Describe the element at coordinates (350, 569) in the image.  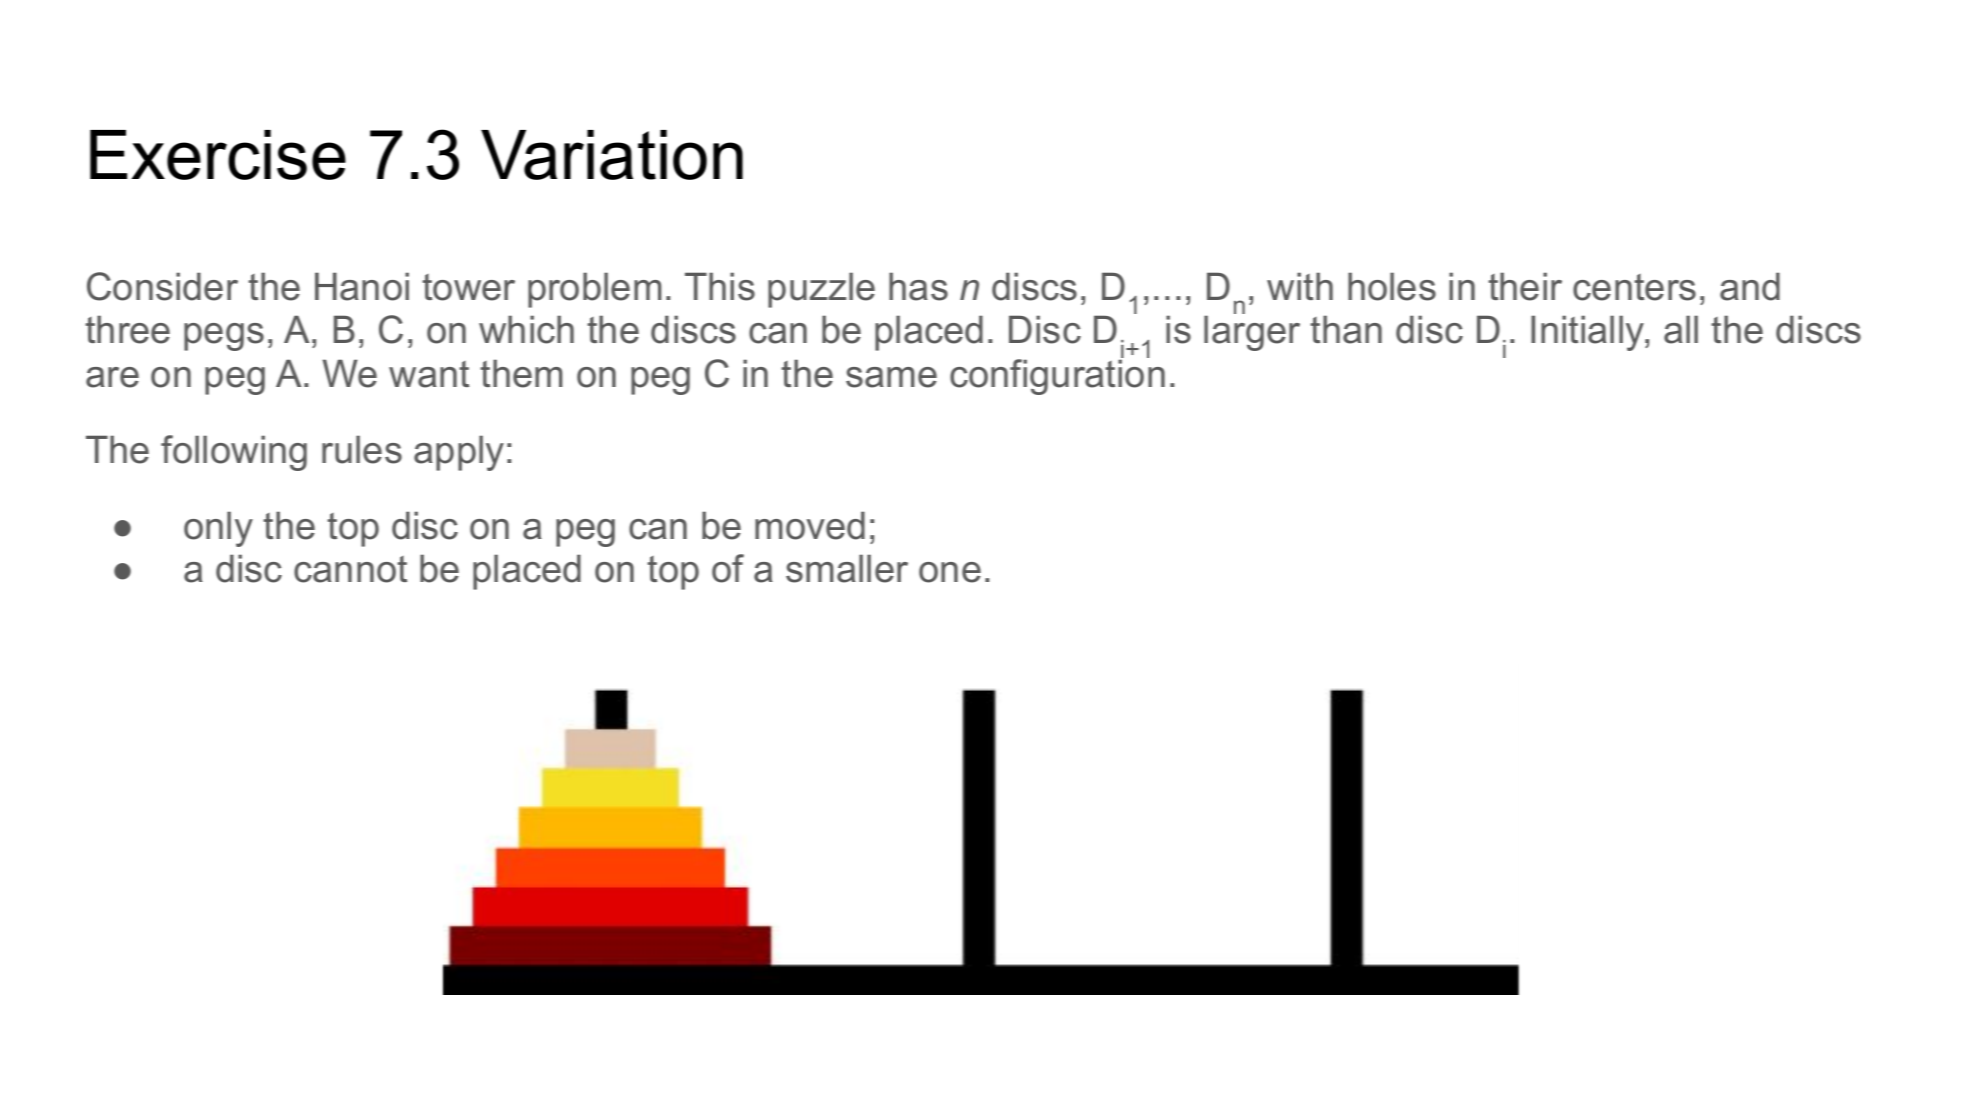
I see `cannot` at that location.
